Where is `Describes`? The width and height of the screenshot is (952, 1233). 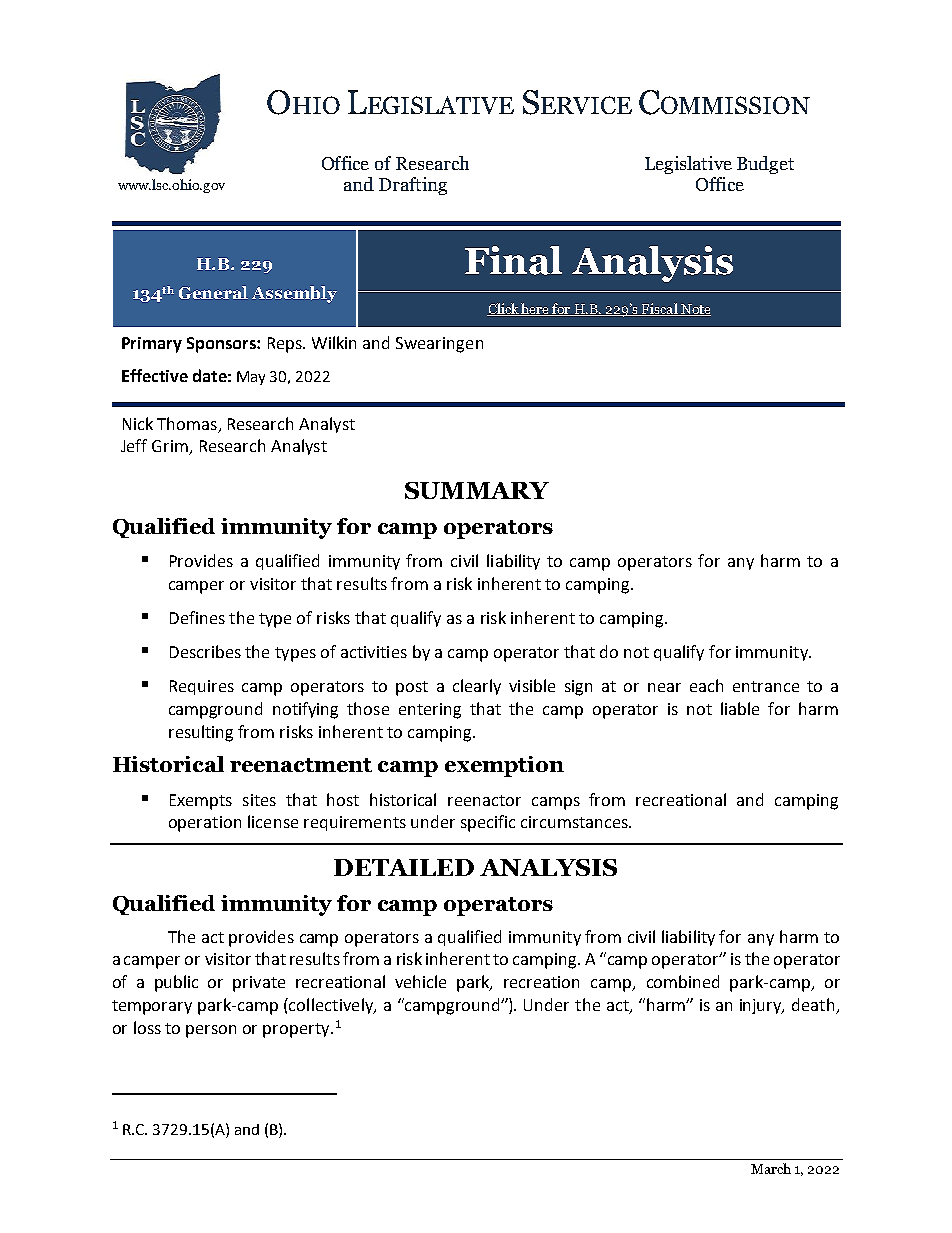
Describes is located at coordinates (205, 651).
